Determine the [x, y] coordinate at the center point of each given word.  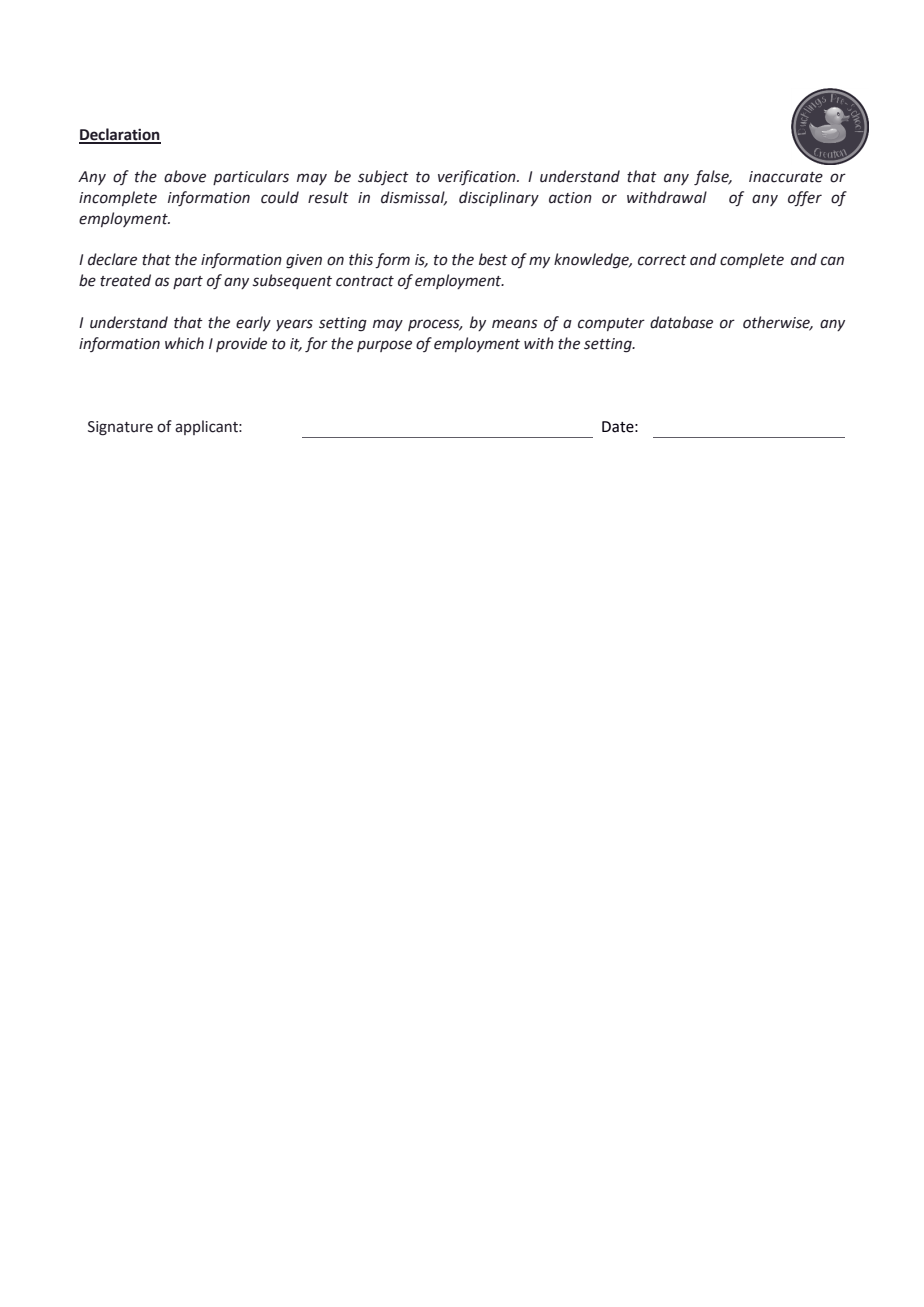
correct [662, 260]
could [280, 197]
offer [805, 198]
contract [365, 281]
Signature [120, 428]
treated [125, 280]
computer [611, 324]
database [681, 322]
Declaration [120, 135]
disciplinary [499, 198]
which [184, 343]
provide [241, 344]
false [712, 177]
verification [478, 177]
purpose [384, 346]
